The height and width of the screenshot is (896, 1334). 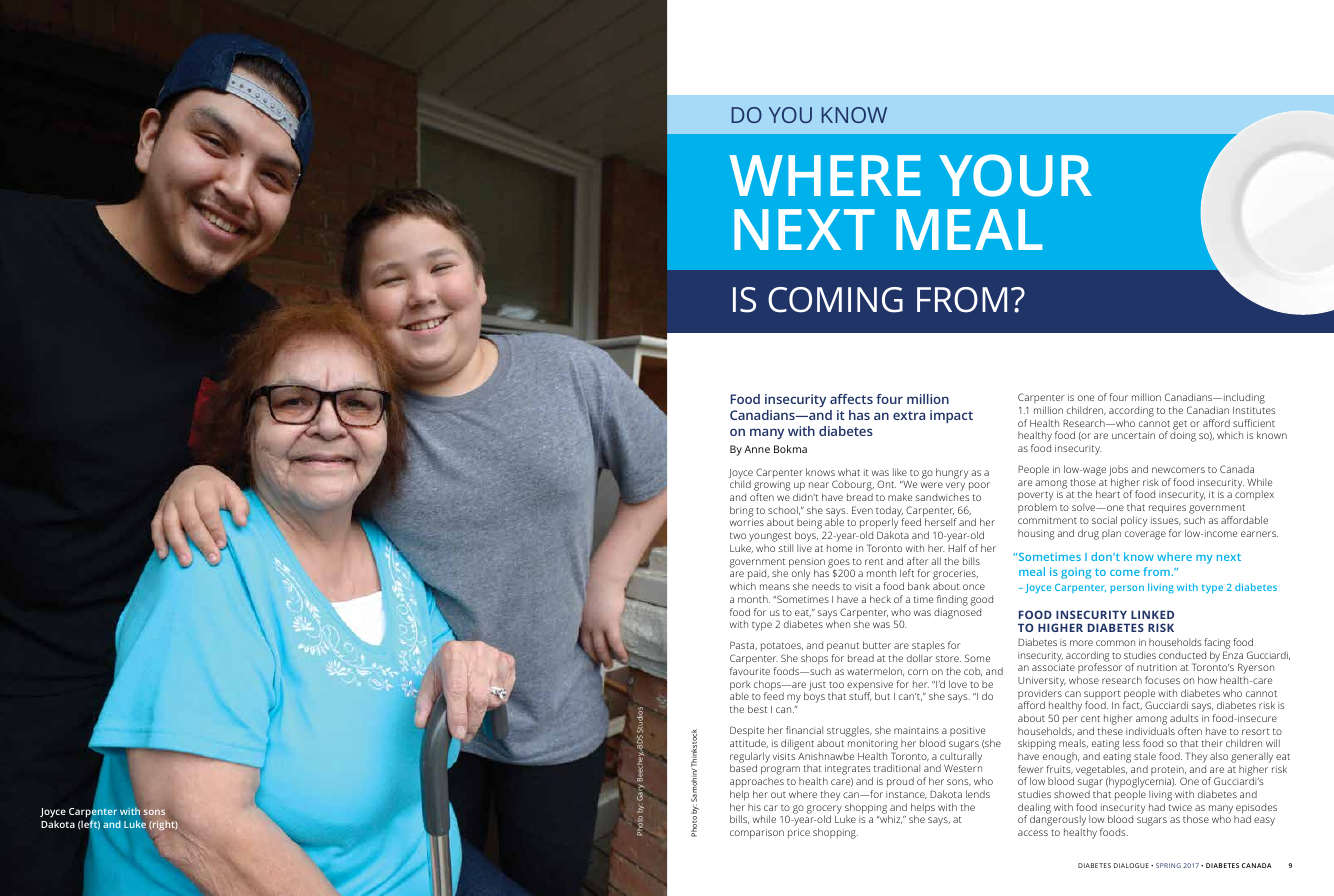 I want to click on doing, so click(x=1183, y=436).
